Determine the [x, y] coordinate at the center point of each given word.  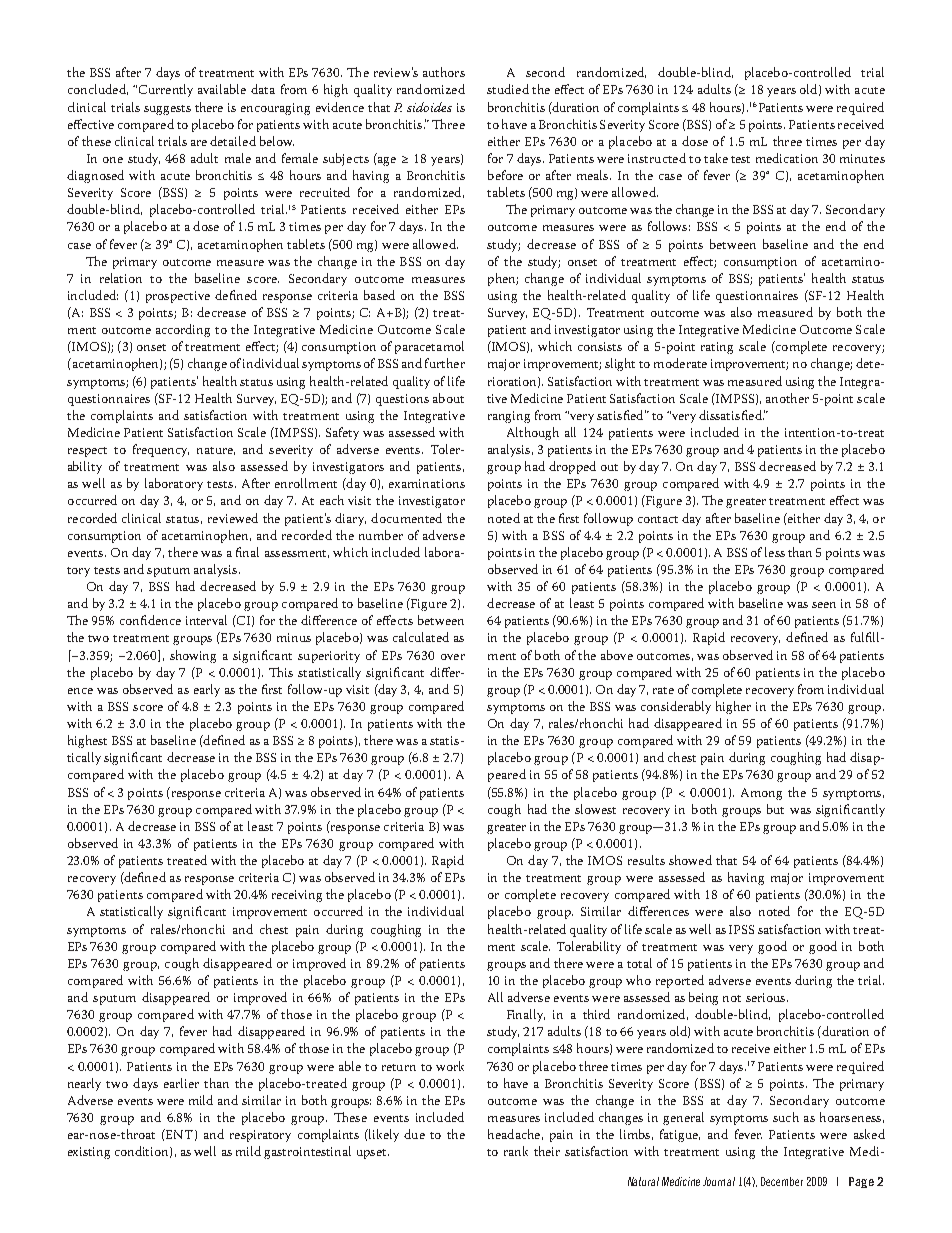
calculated [421, 637]
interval [206, 620]
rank [516, 1151]
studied [508, 89]
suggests [167, 110]
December [782, 1181]
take [716, 158]
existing [89, 1153]
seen [824, 605]
